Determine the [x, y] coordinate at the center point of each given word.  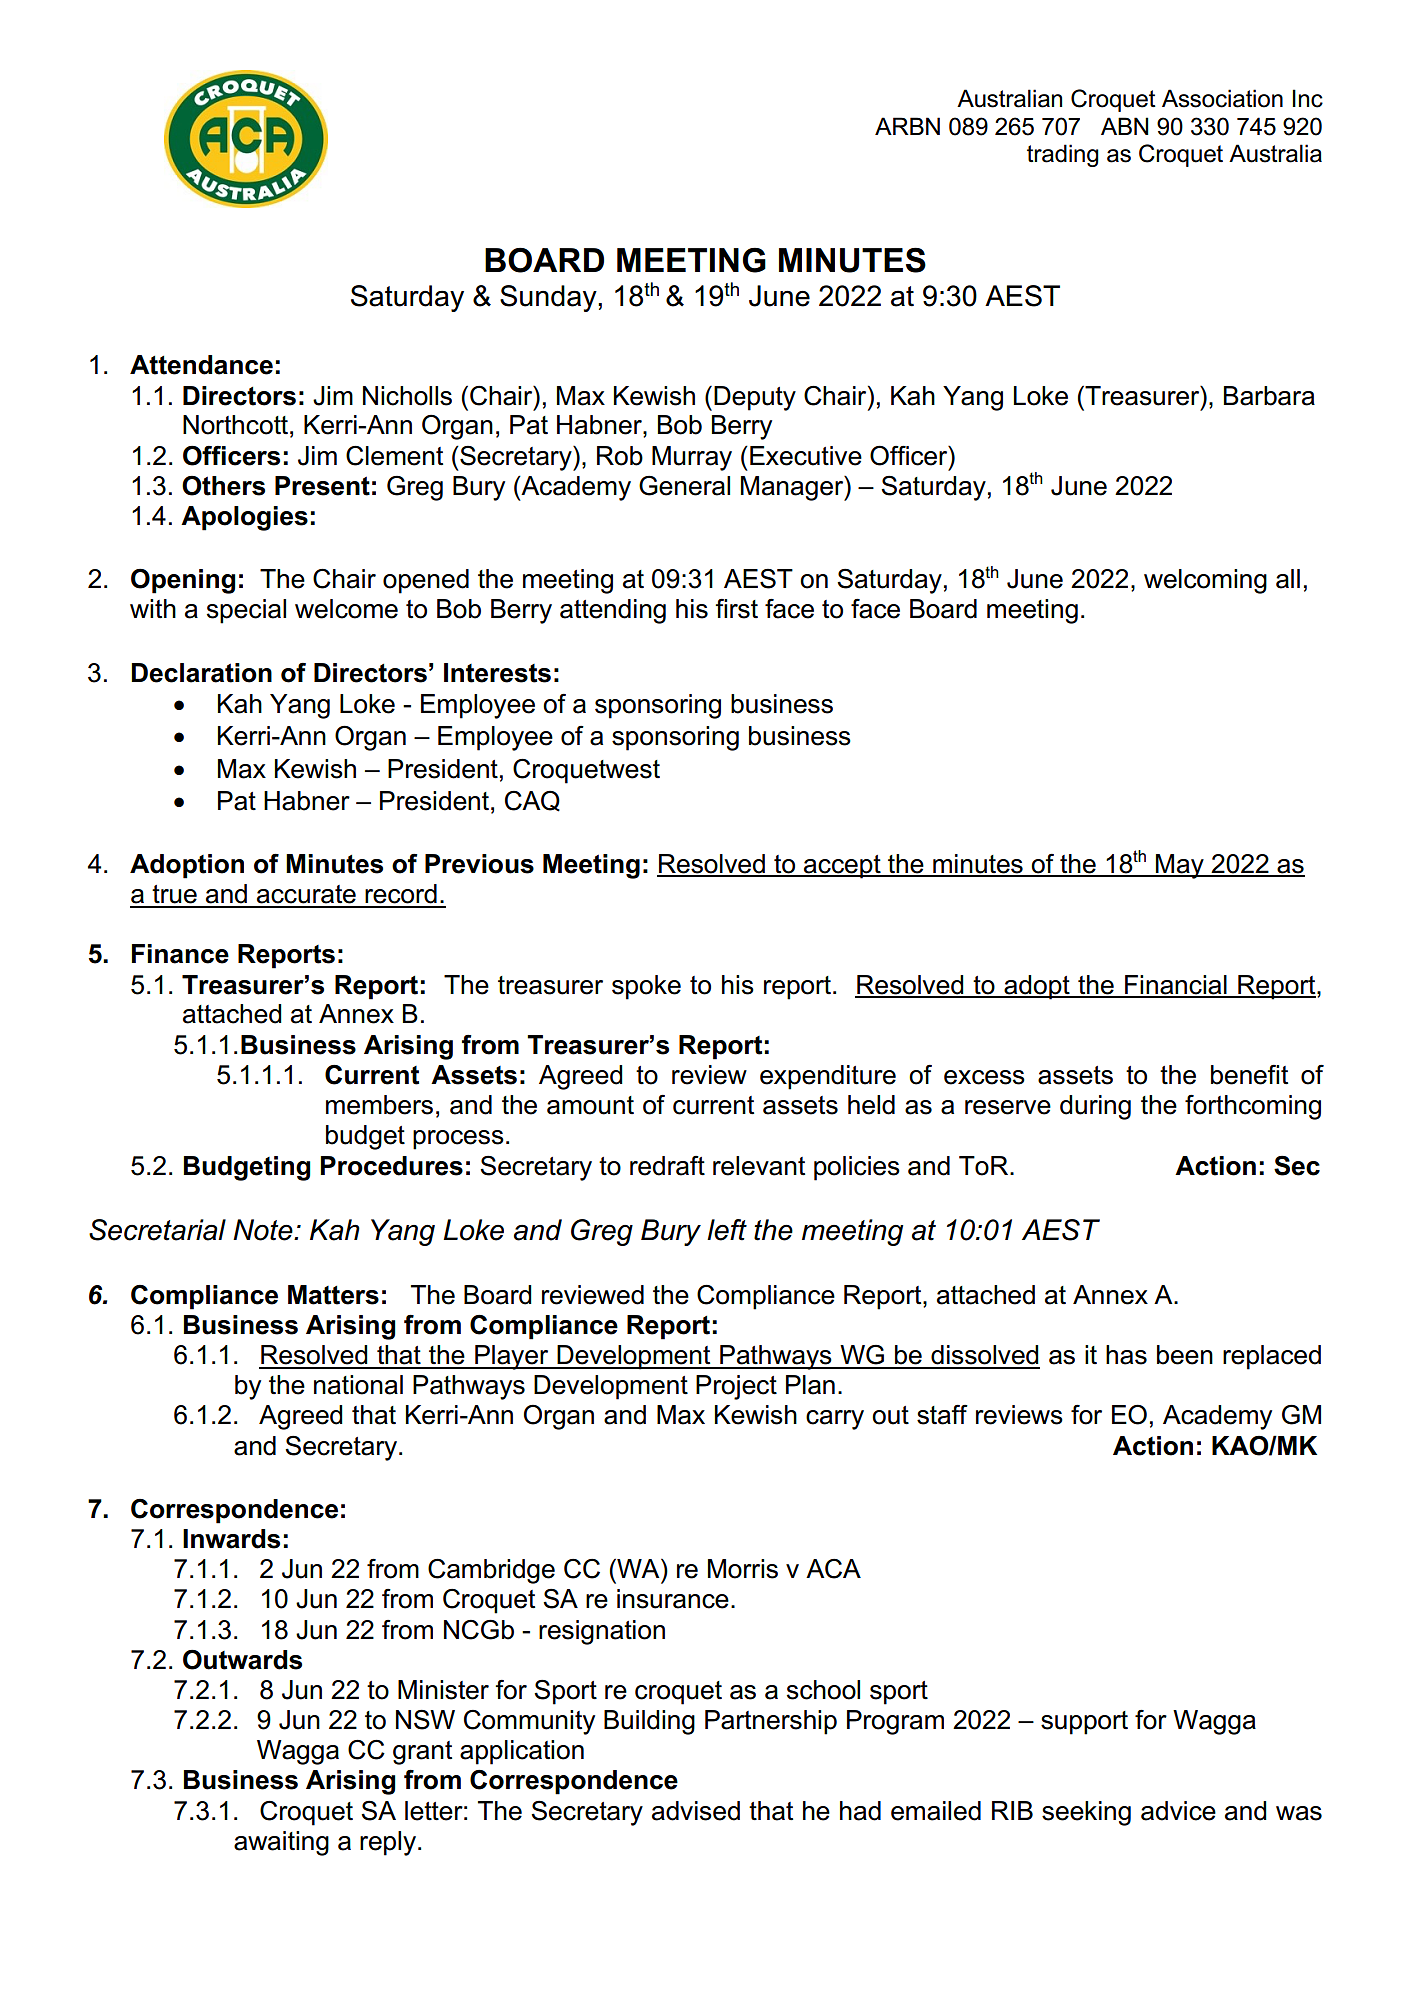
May [1180, 866]
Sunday [549, 298]
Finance [180, 954]
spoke [646, 987]
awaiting [281, 1843]
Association [1222, 98]
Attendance [201, 365]
